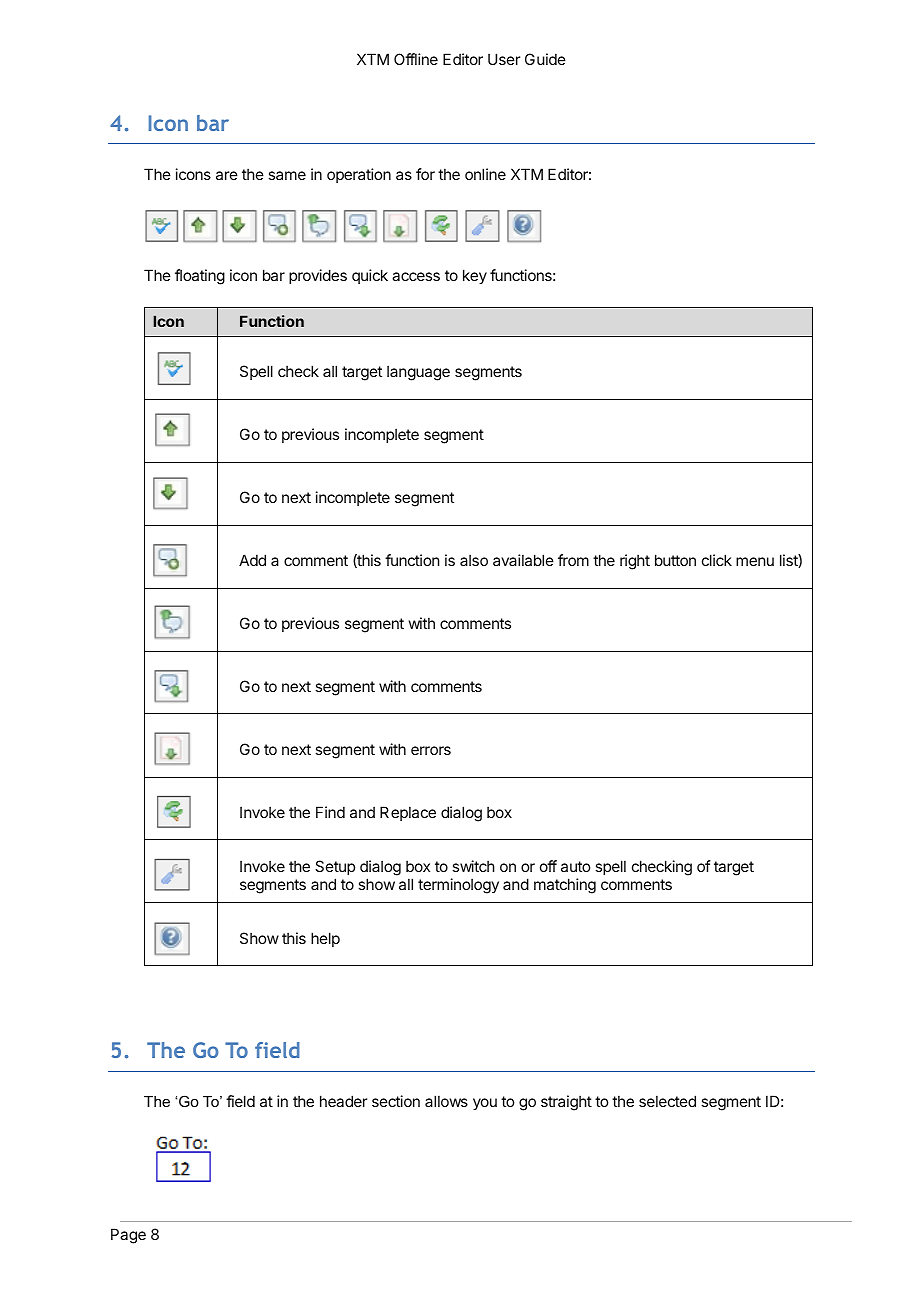  Describe the element at coordinates (545, 59) in the screenshot. I see `Guide` at that location.
